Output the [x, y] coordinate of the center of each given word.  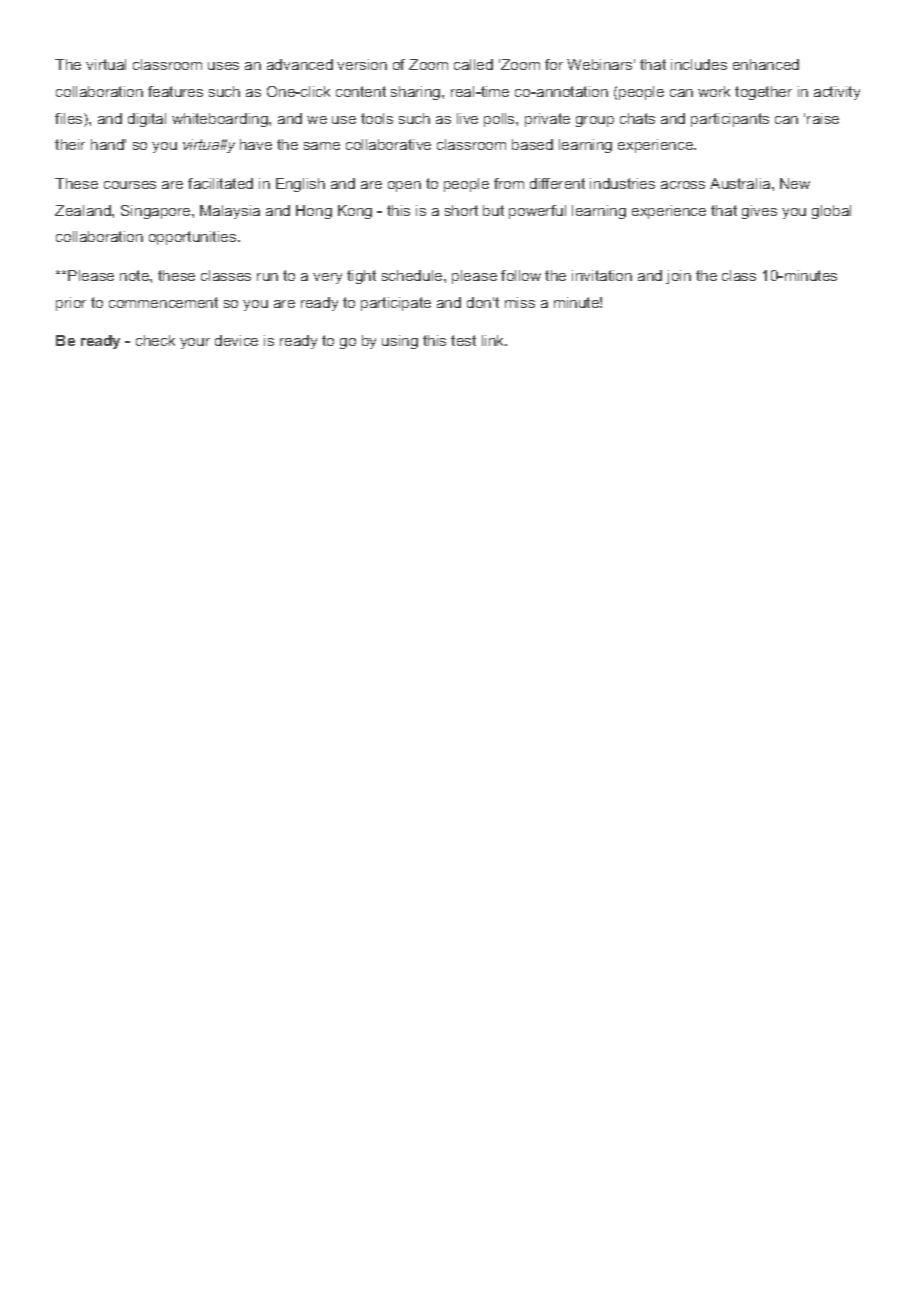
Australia [741, 183]
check [155, 340]
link [494, 340]
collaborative [388, 144]
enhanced [766, 64]
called [473, 64]
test [463, 340]
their [70, 144]
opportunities [194, 238]
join [678, 277]
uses [223, 66]
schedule [413, 275]
